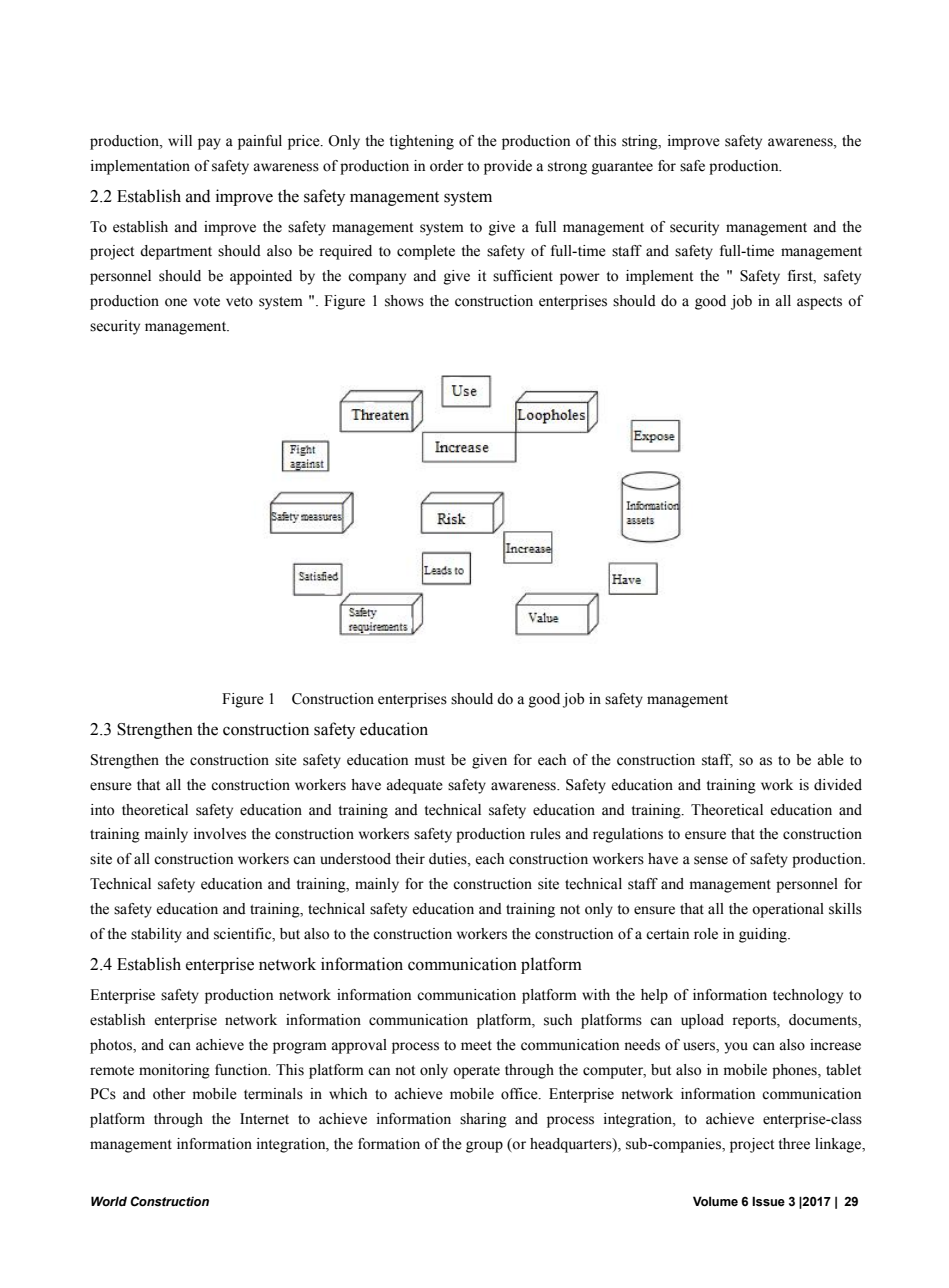  Describe the element at coordinates (768, 1201) in the screenshot. I see `Issue` at that location.
